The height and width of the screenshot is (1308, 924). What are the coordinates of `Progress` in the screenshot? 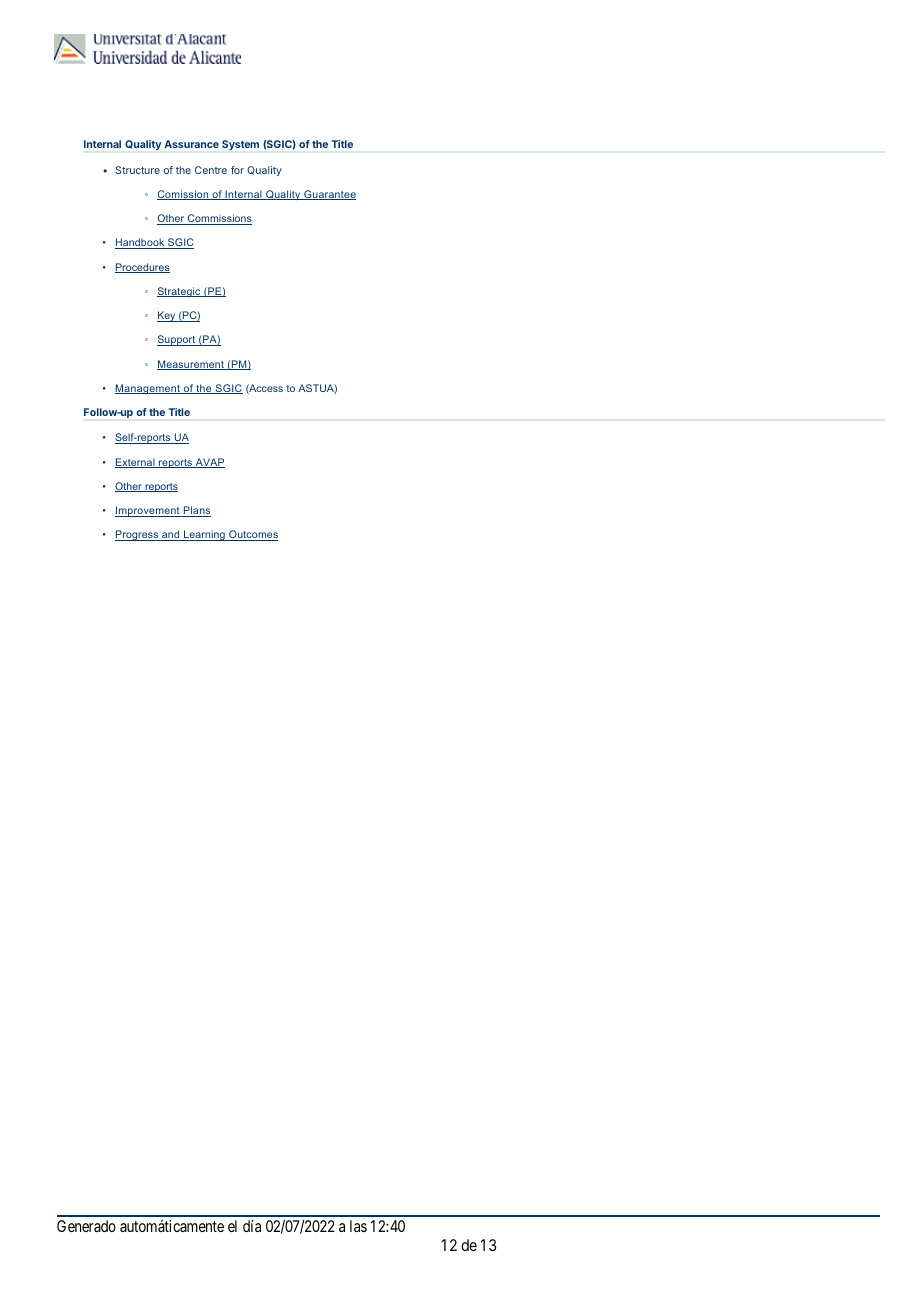 It's located at (138, 535).
